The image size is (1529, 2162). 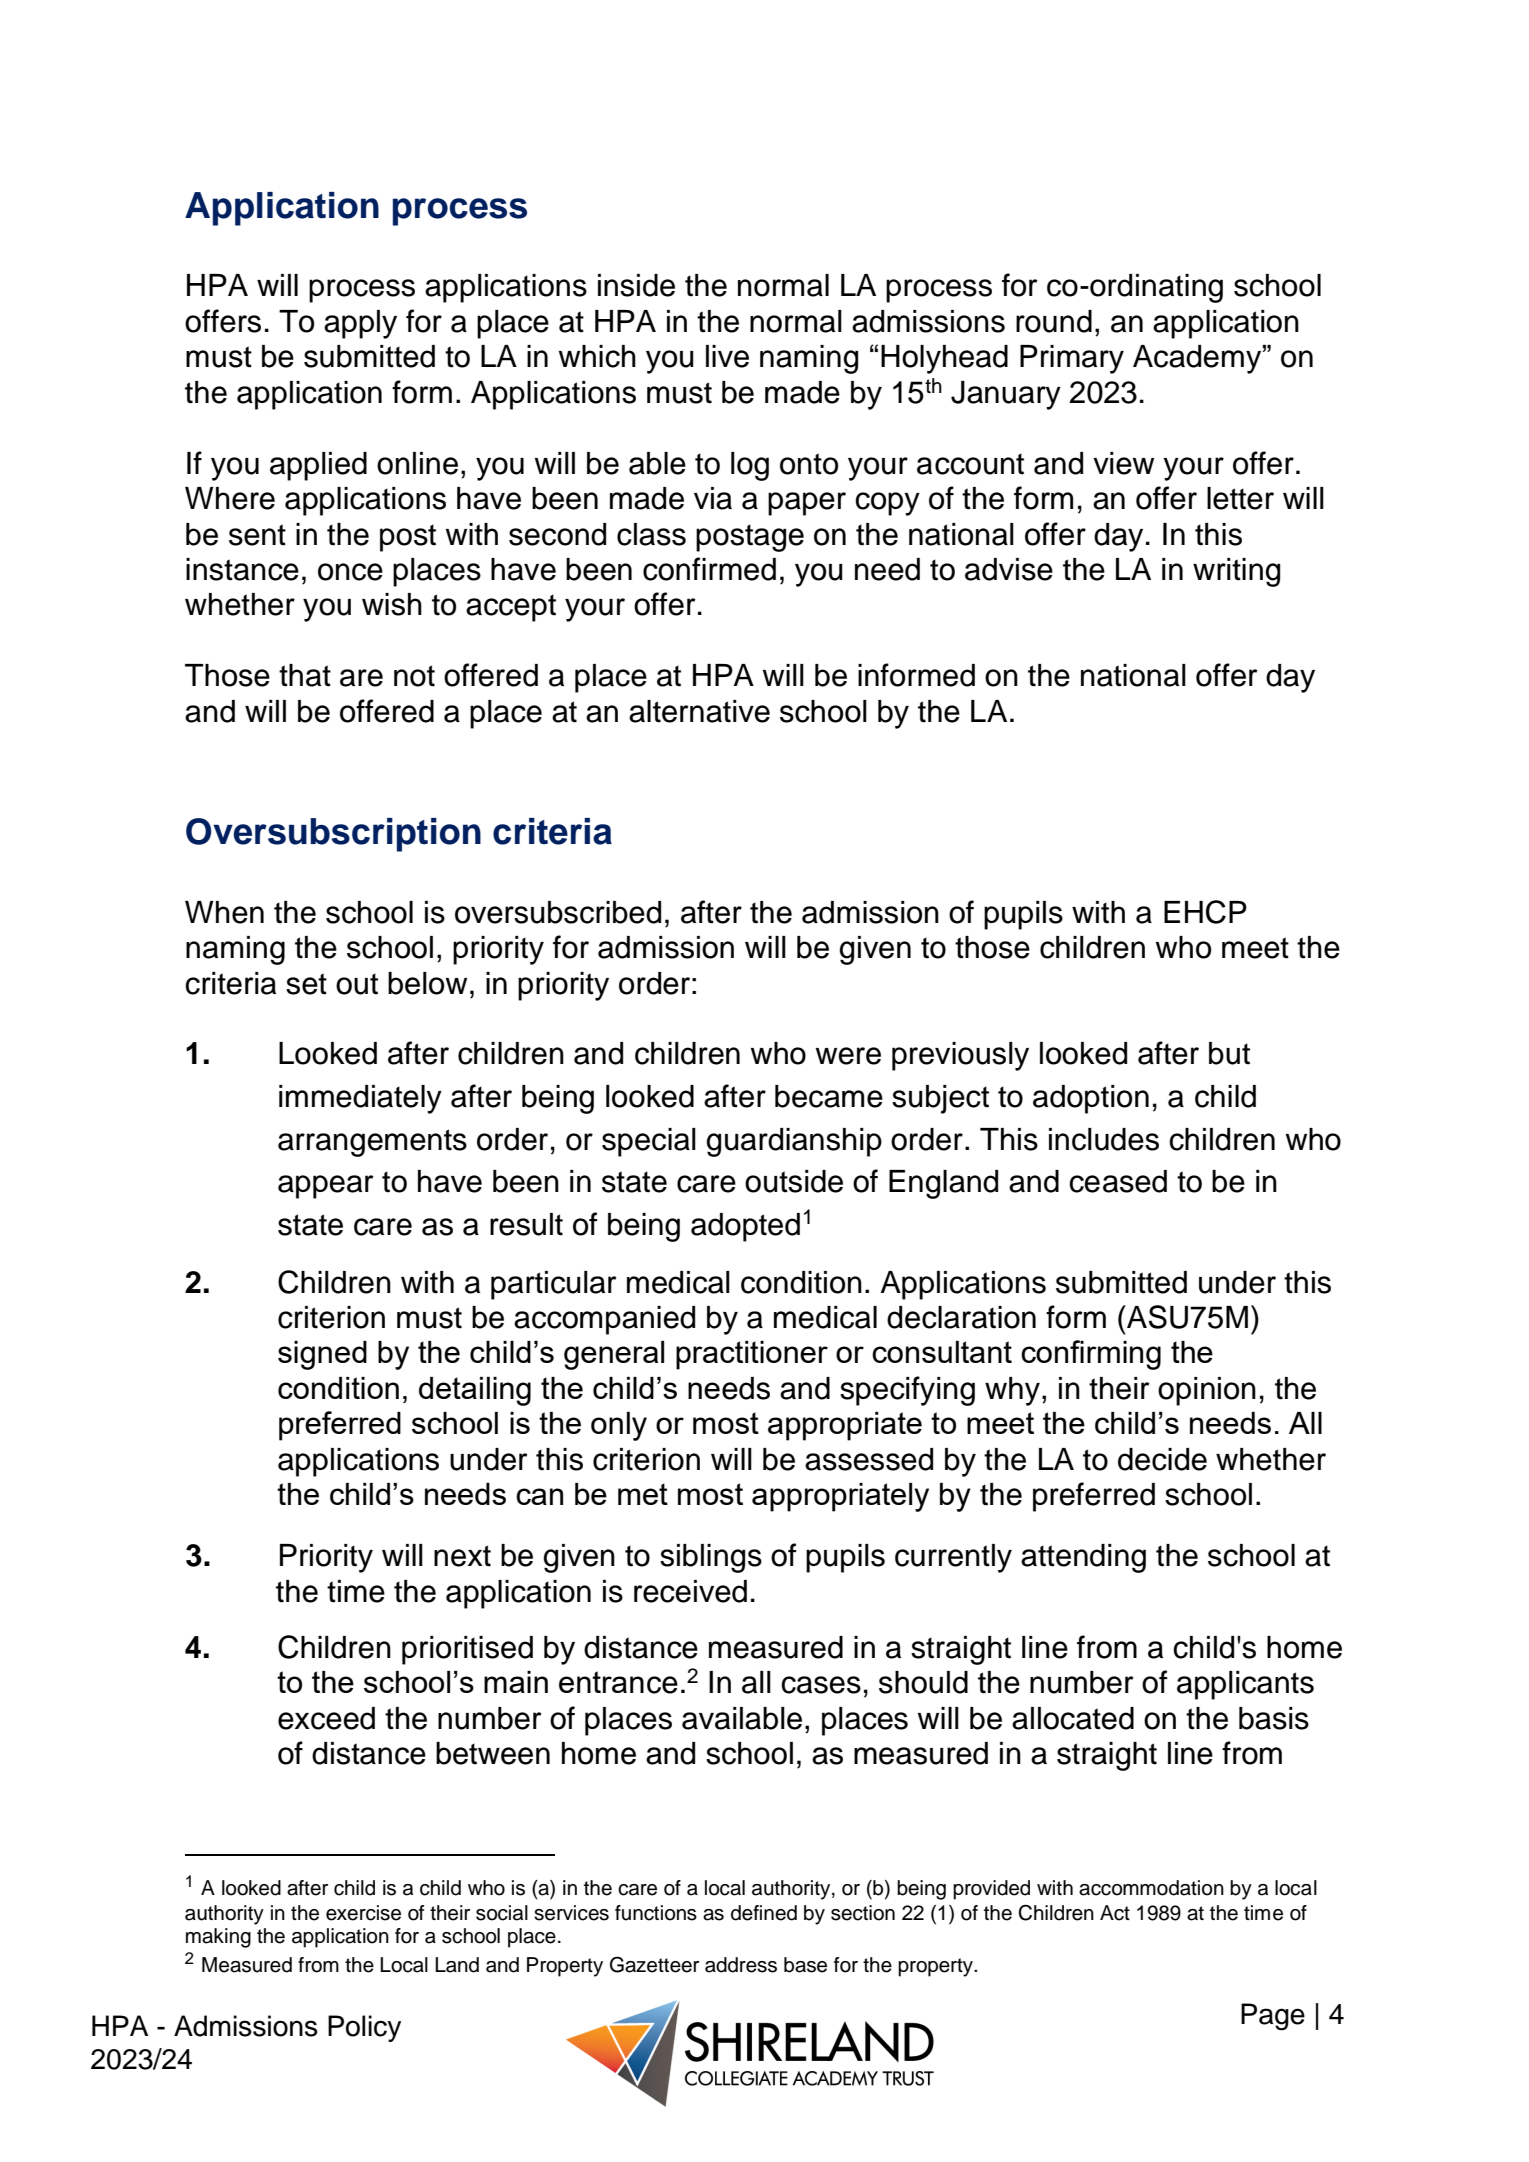 What do you see at coordinates (1118, 1181) in the document?
I see `ceased` at bounding box center [1118, 1181].
